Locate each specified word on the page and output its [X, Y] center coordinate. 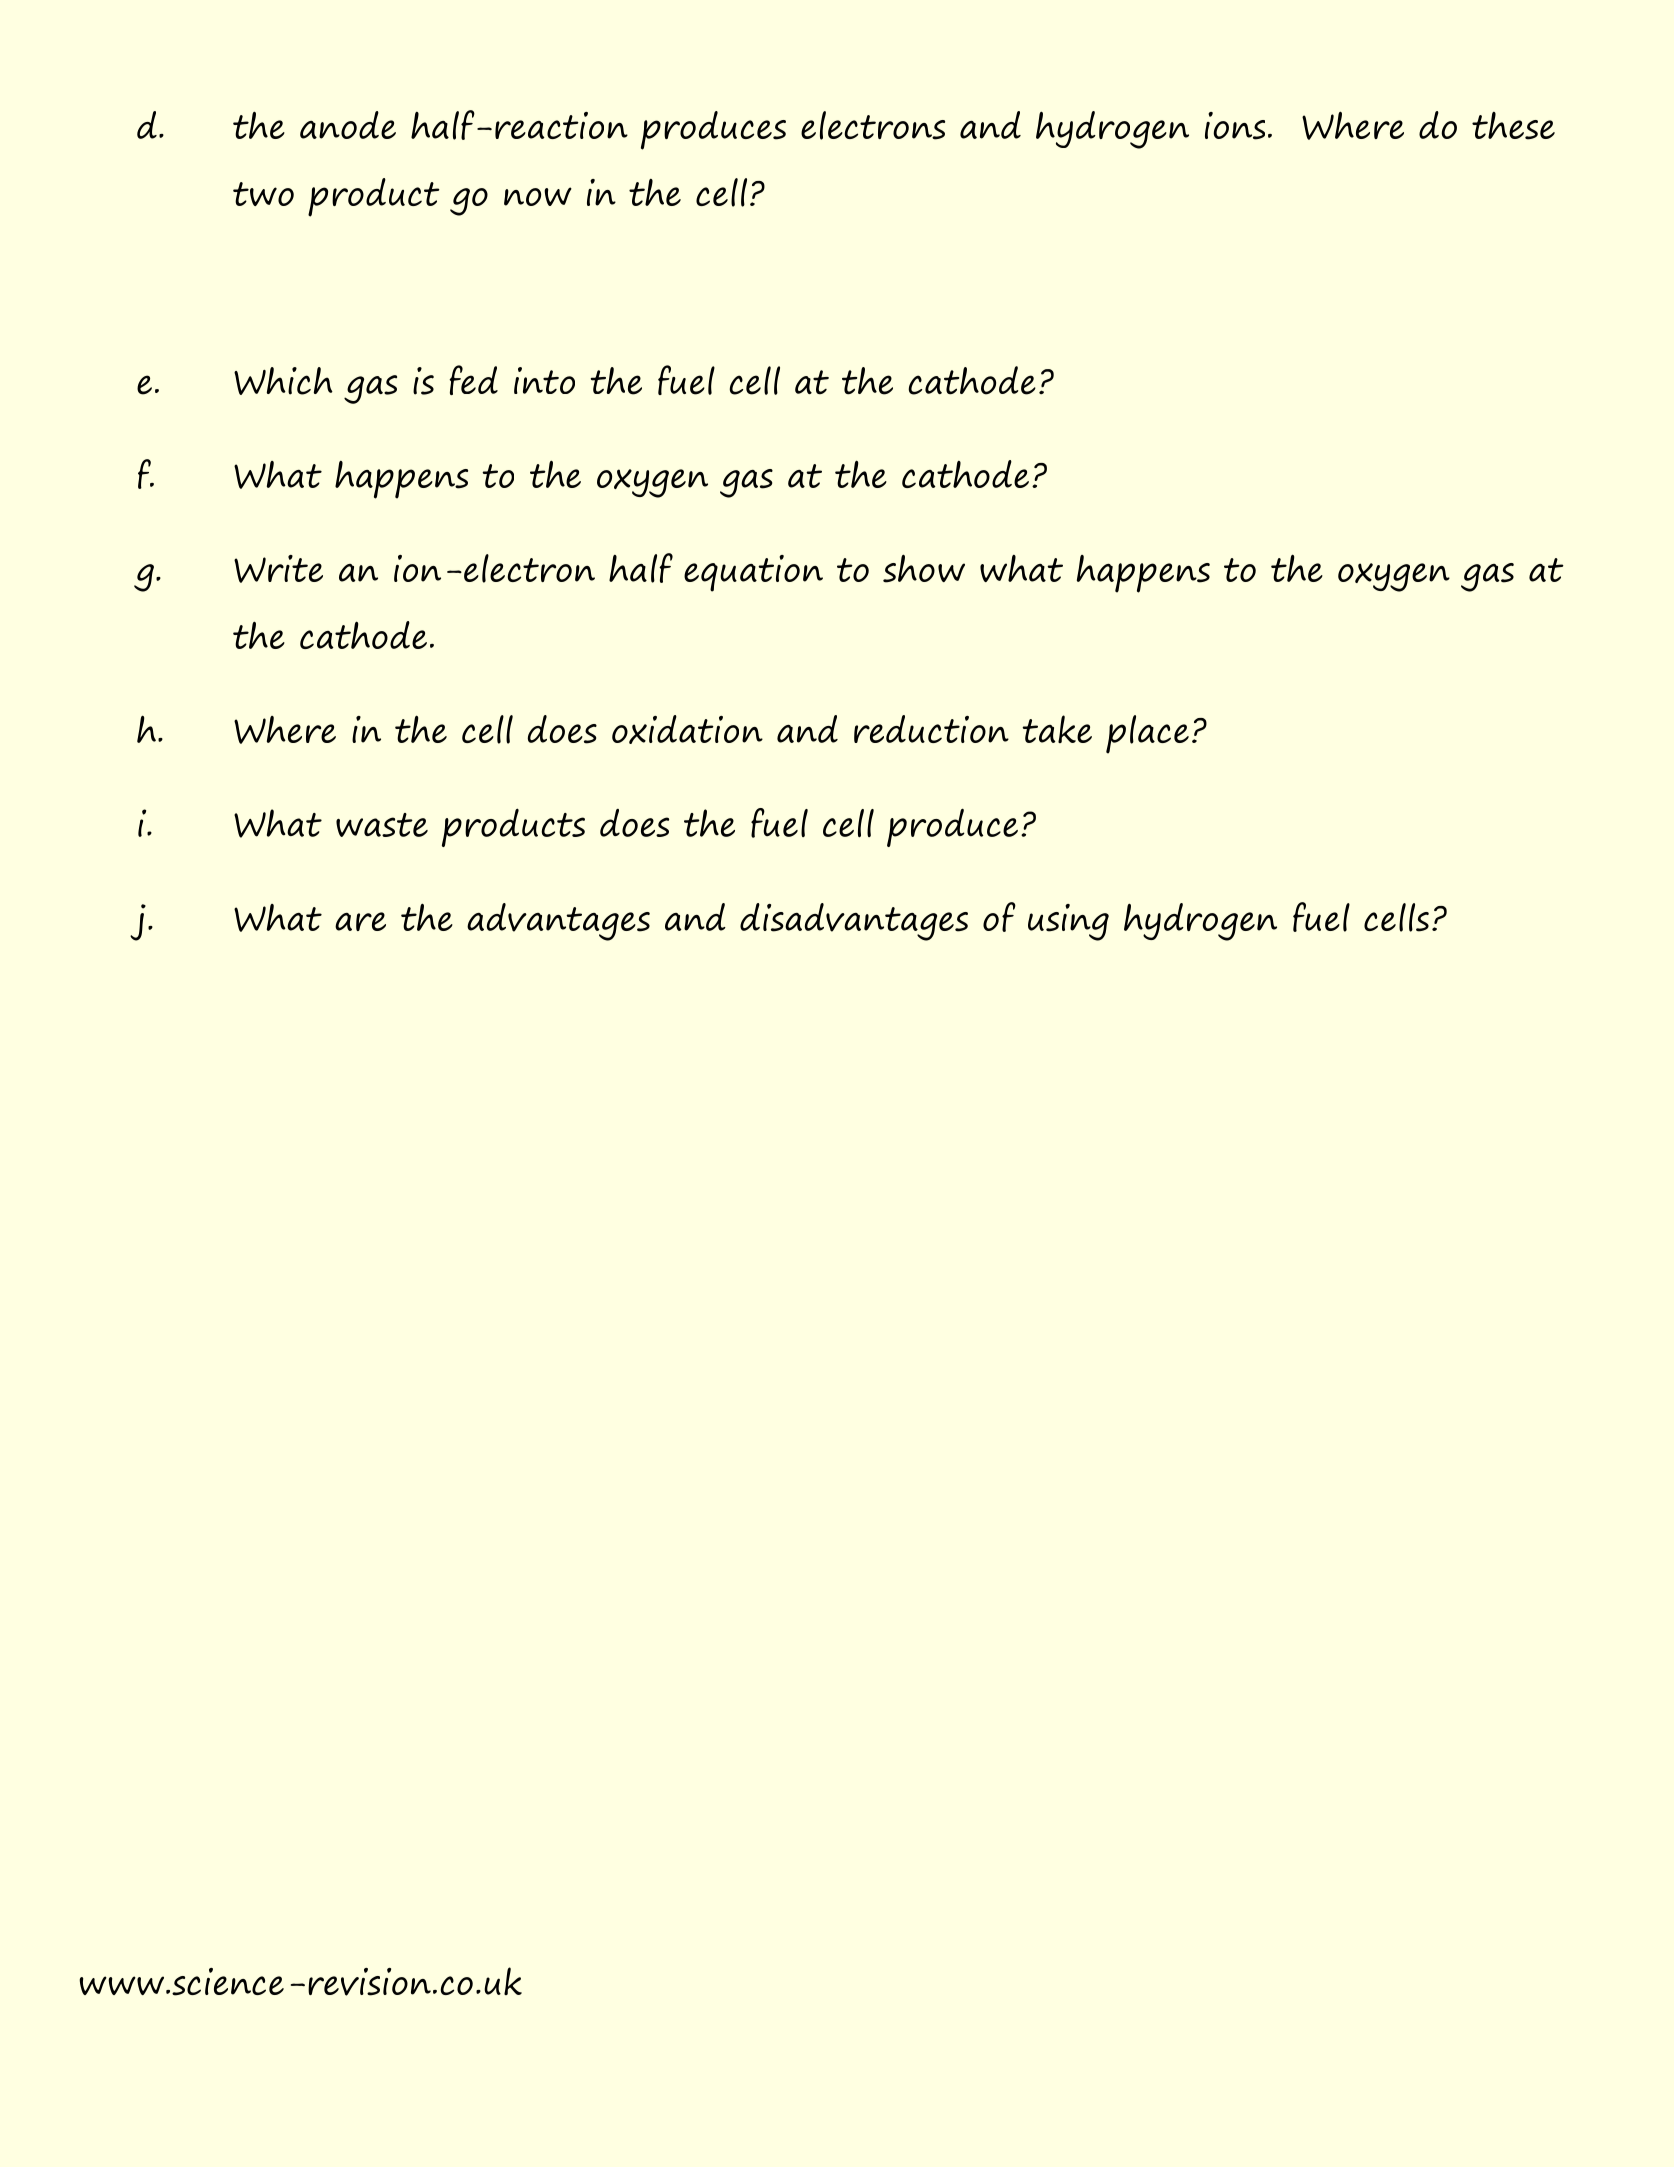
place [1147, 734]
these [1513, 126]
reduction [931, 729]
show [924, 568]
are [360, 921]
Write [278, 569]
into [544, 380]
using [1068, 922]
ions [1235, 126]
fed [473, 380]
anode [348, 125]
